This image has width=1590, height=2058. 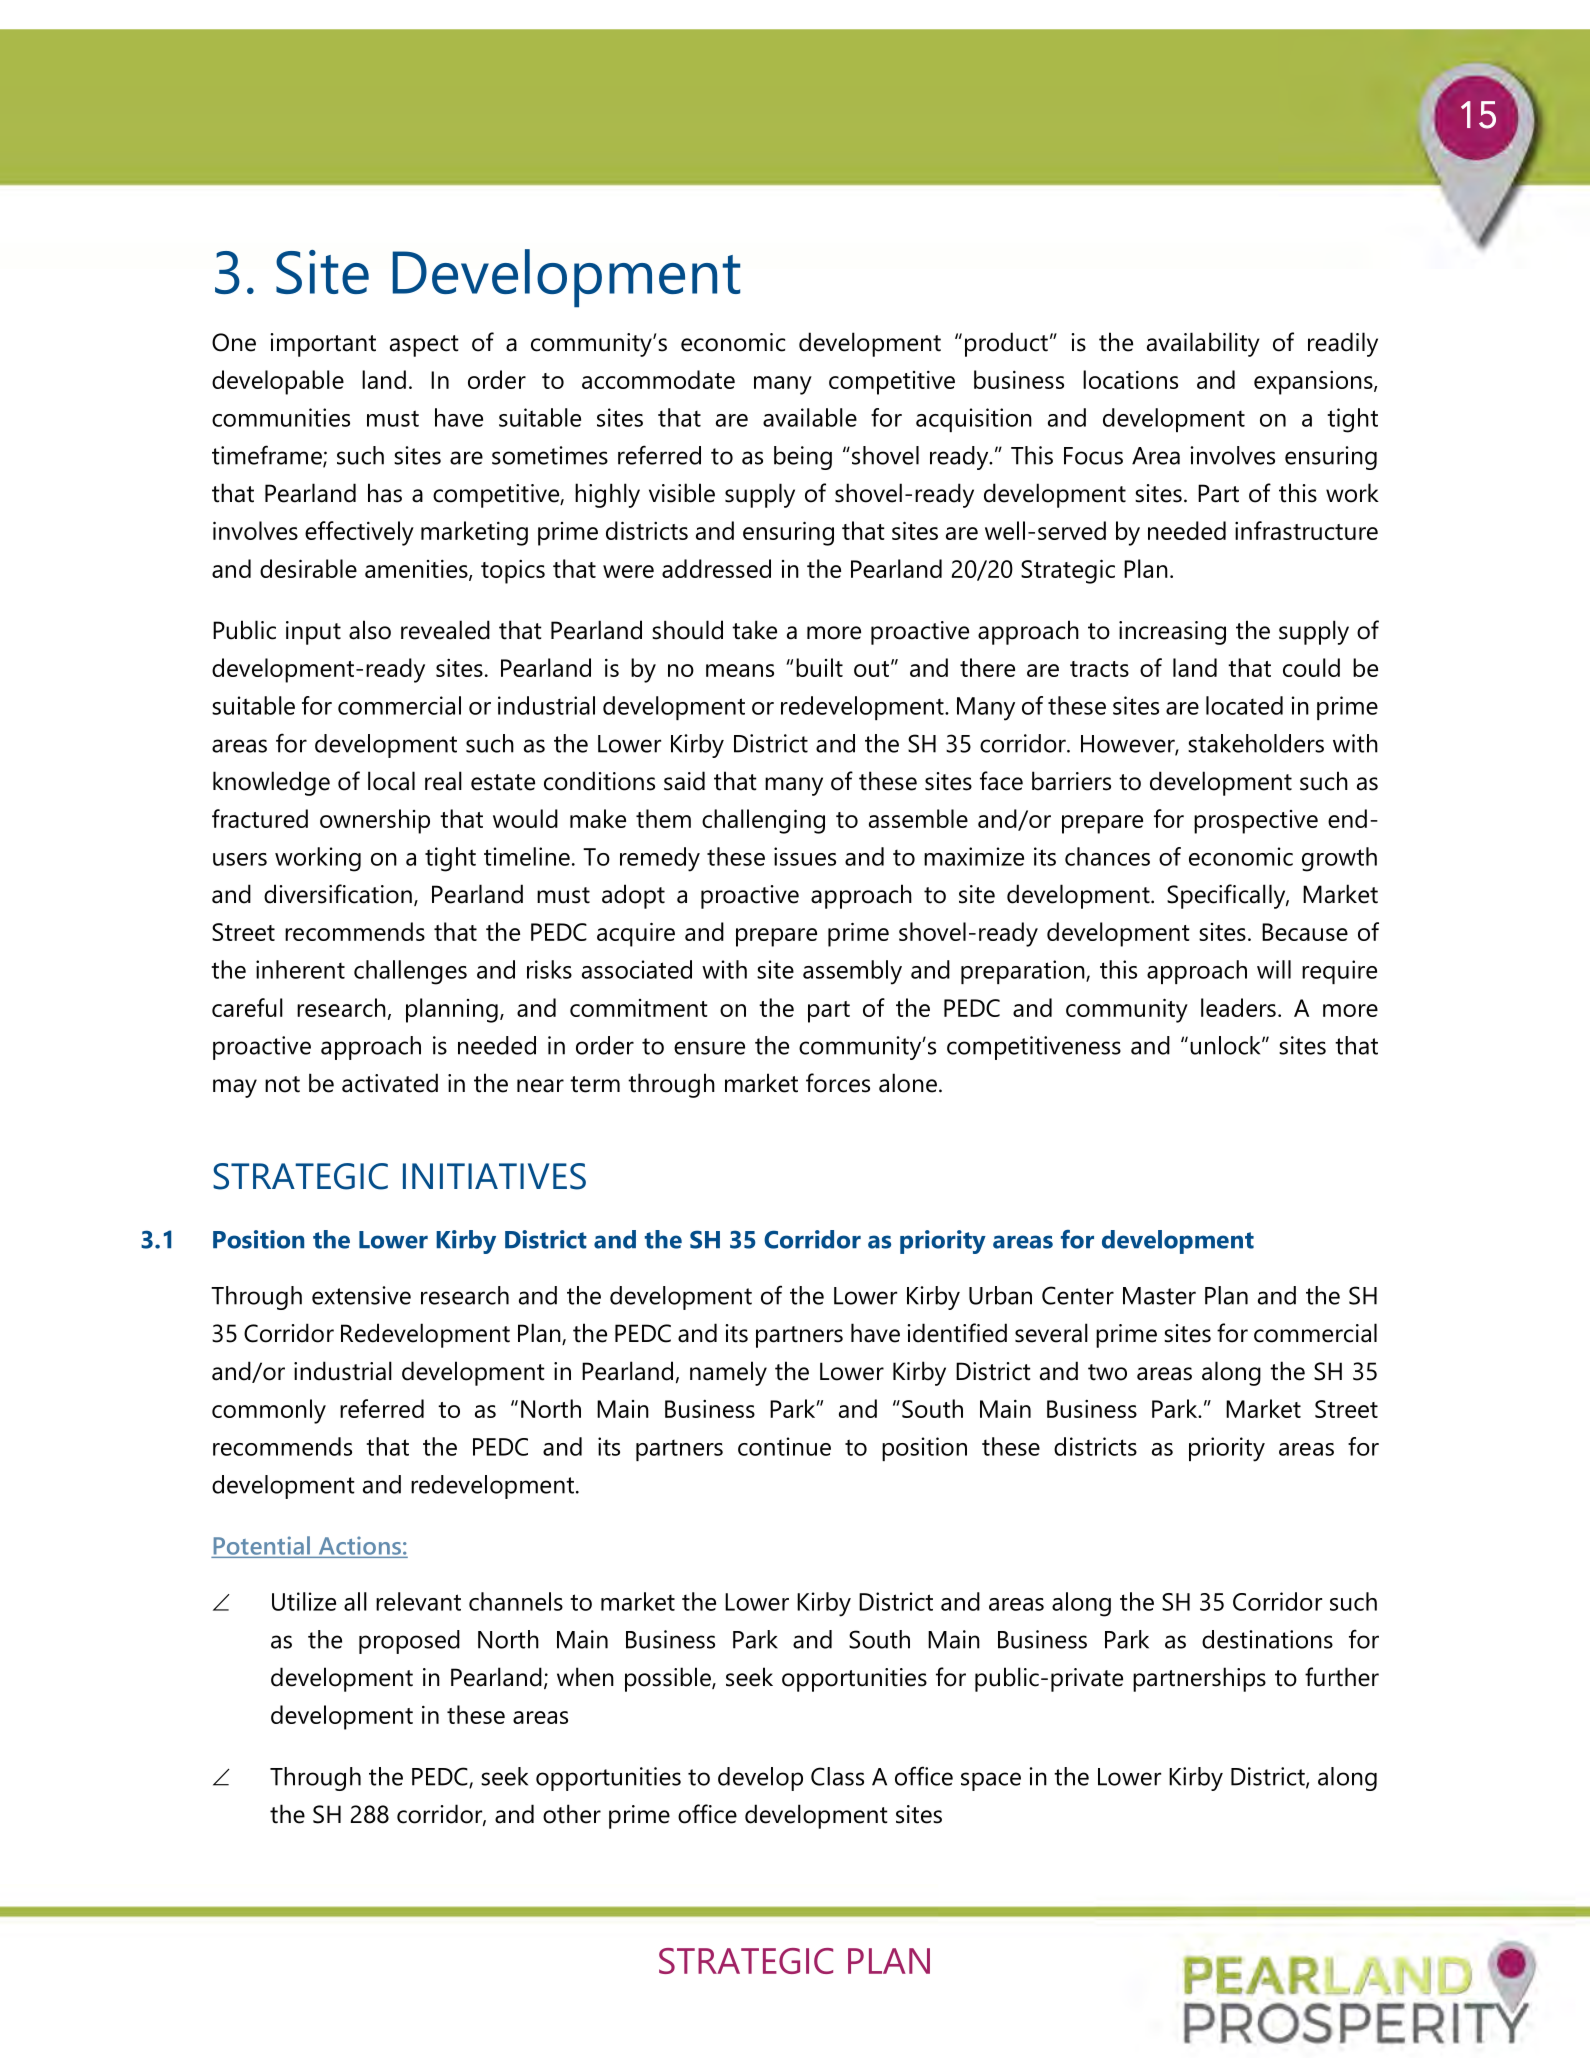 What do you see at coordinates (1244, 705) in the image?
I see `located` at bounding box center [1244, 705].
